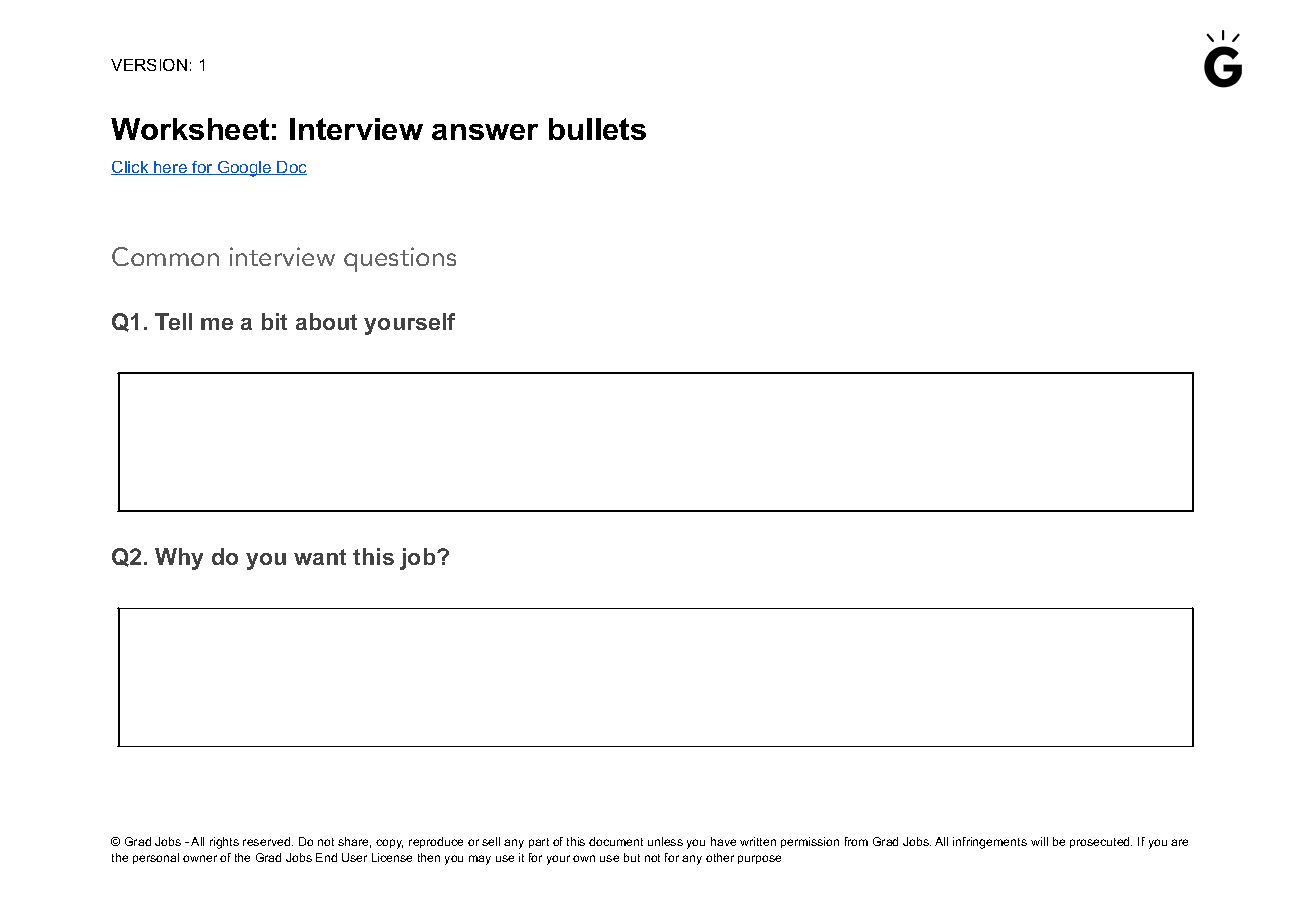 The image size is (1307, 924). What do you see at coordinates (1039, 841) in the screenshot?
I see `will` at bounding box center [1039, 841].
